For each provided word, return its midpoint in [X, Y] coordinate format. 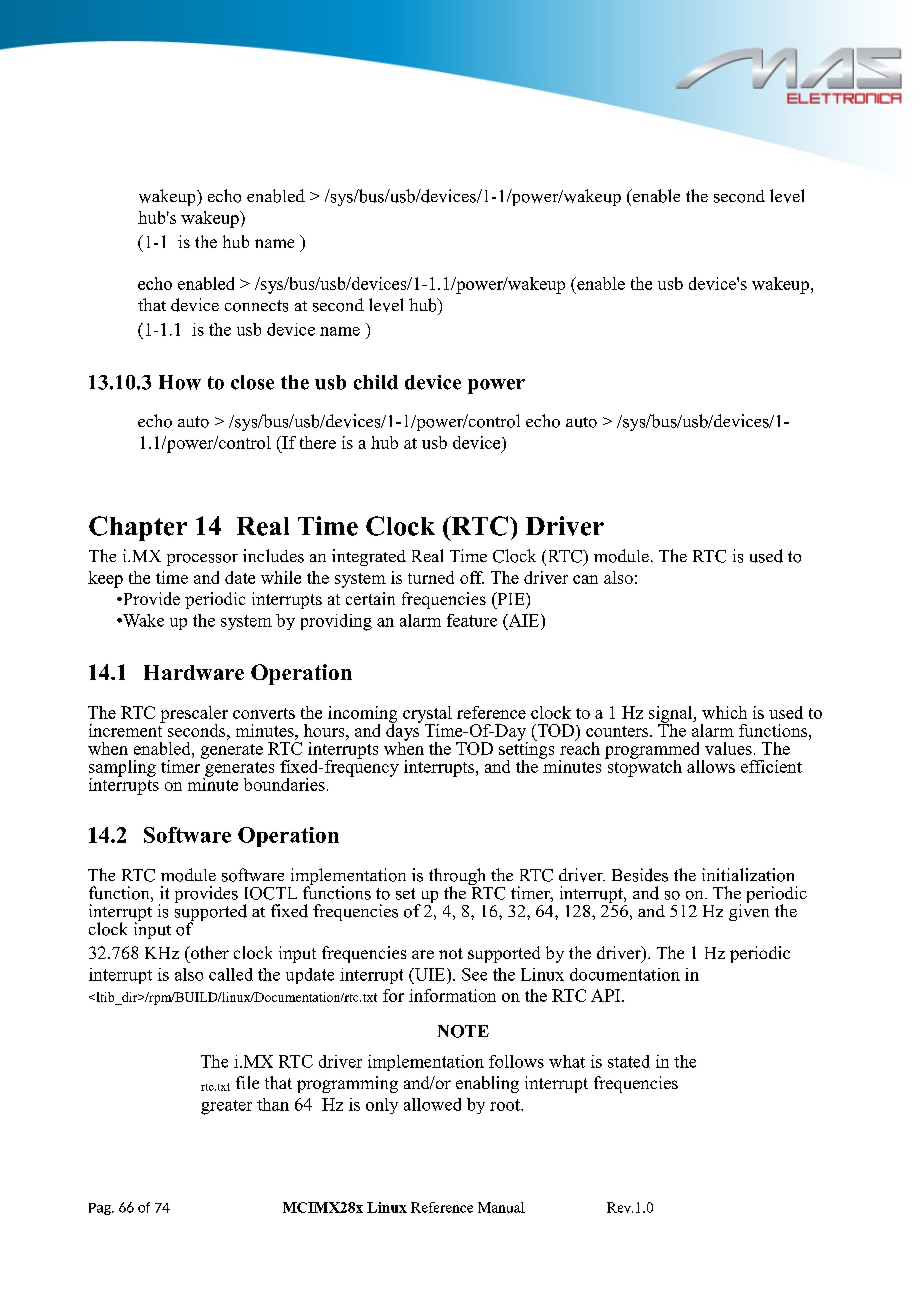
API [607, 995]
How [180, 382]
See [474, 974]
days [403, 732]
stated [629, 1061]
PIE [511, 598]
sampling [122, 769]
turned [431, 577]
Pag [101, 1209]
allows [711, 766]
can [585, 579]
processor [202, 560]
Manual [501, 1207]
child [376, 382]
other [208, 952]
